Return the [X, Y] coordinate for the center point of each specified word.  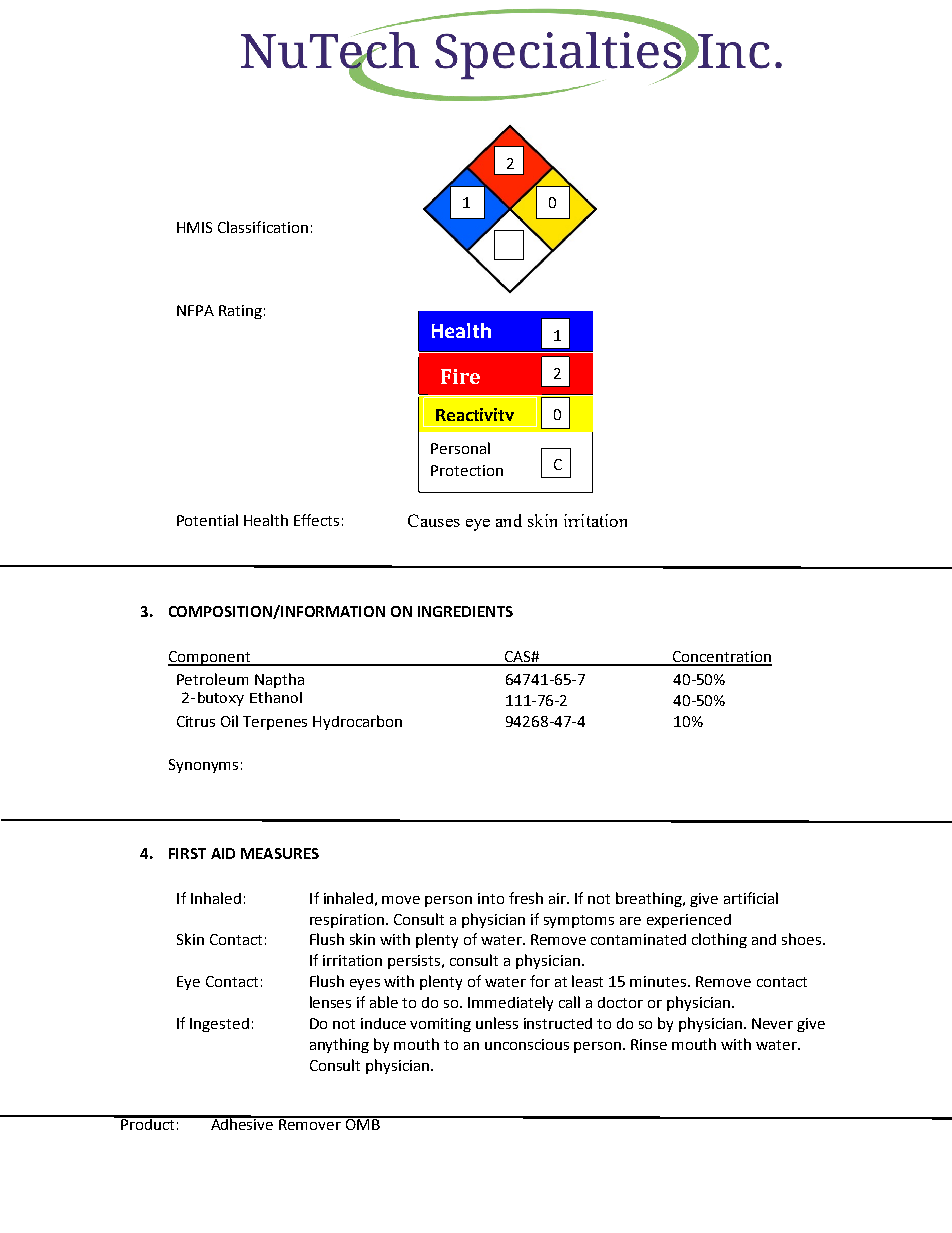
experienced [689, 921]
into [491, 898]
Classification [263, 227]
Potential [207, 520]
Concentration [721, 658]
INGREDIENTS [465, 611]
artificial [751, 898]
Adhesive [242, 1123]
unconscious [527, 1044]
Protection [467, 470]
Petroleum [212, 679]
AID [223, 853]
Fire [460, 376]
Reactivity [475, 417]
